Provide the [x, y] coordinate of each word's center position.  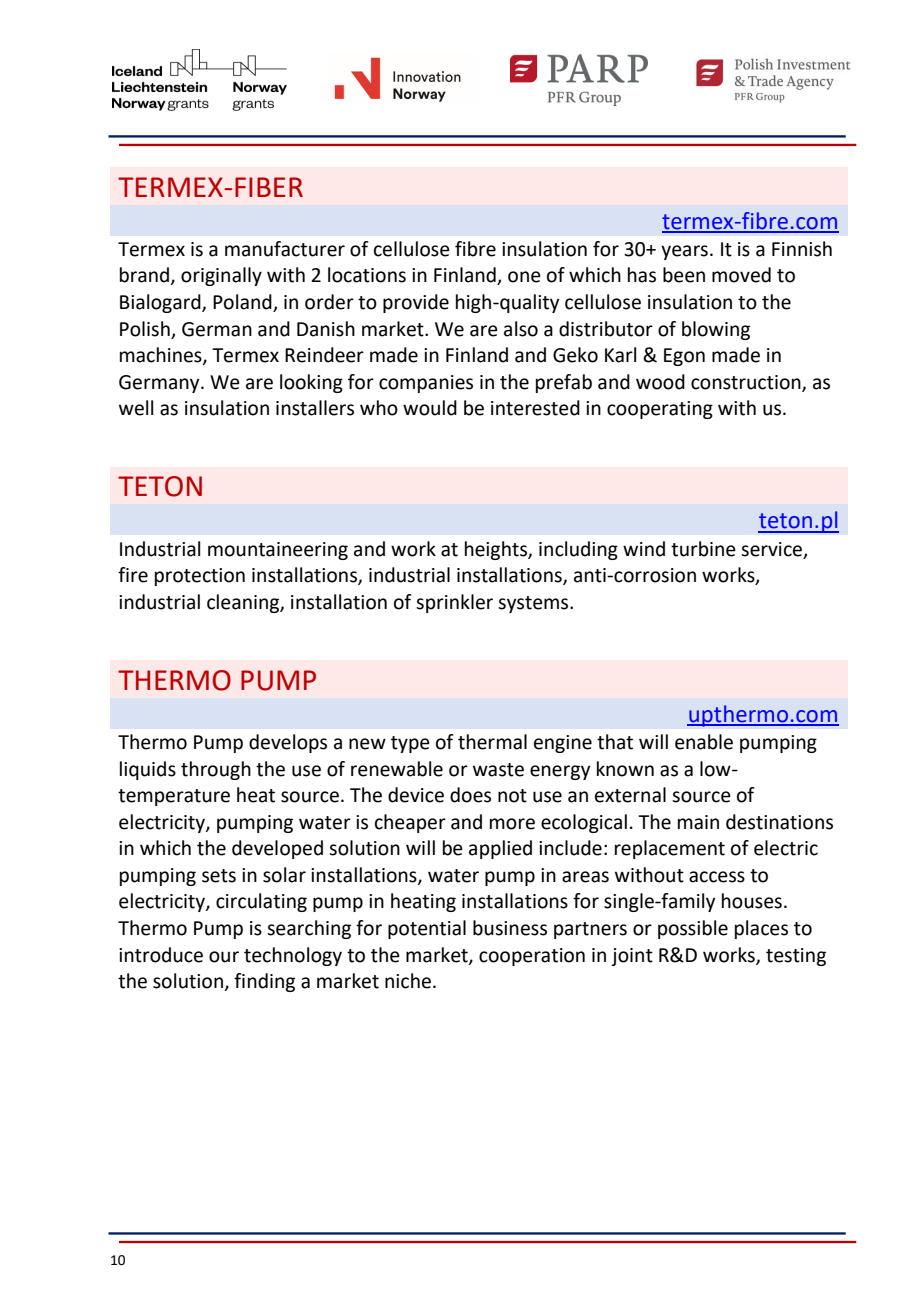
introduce [161, 955]
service [771, 549]
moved [741, 275]
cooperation [532, 957]
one [524, 277]
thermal [492, 742]
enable [704, 742]
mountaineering [278, 551]
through [216, 770]
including [578, 550]
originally [221, 276]
